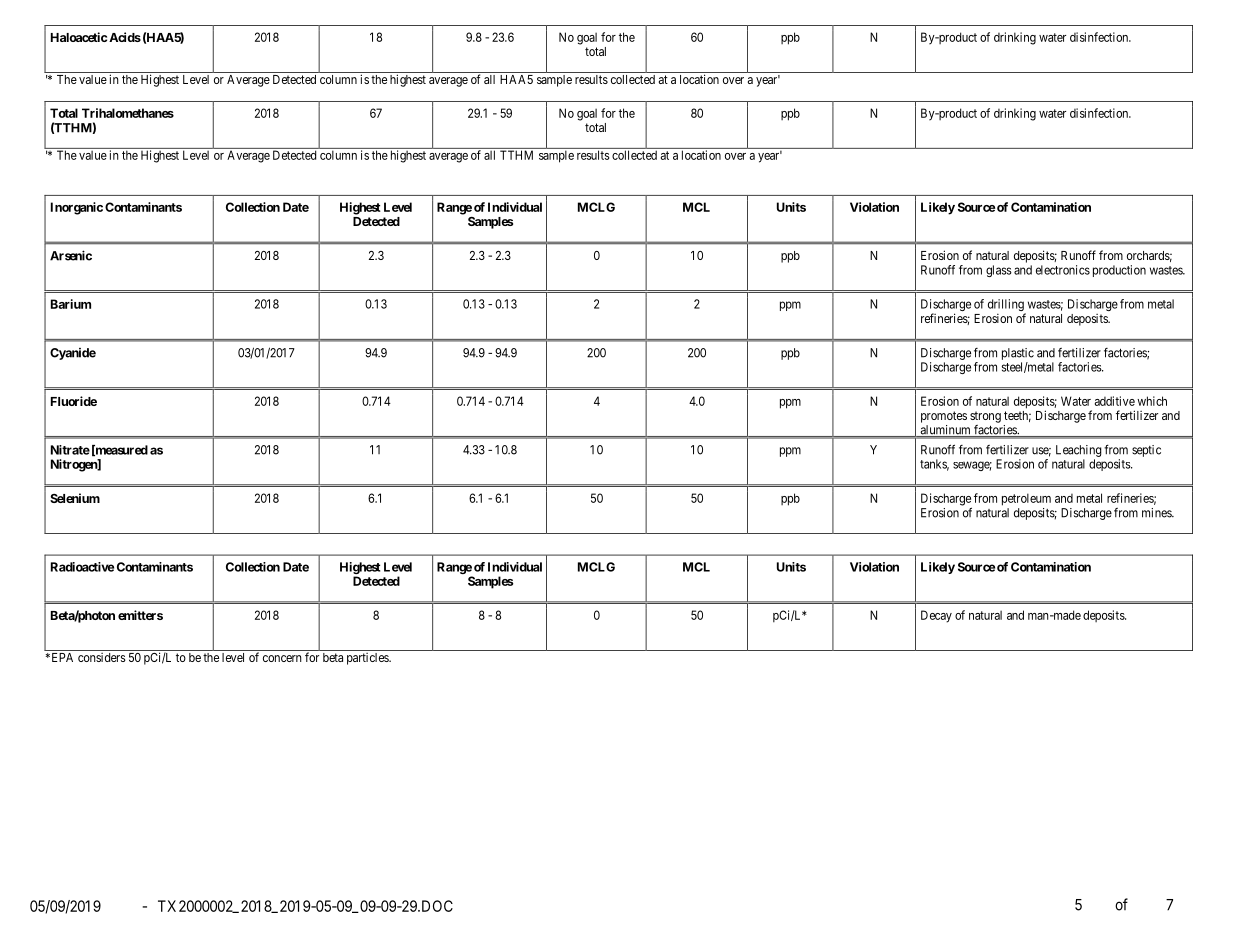  I want to click on strong, so click(985, 417).
